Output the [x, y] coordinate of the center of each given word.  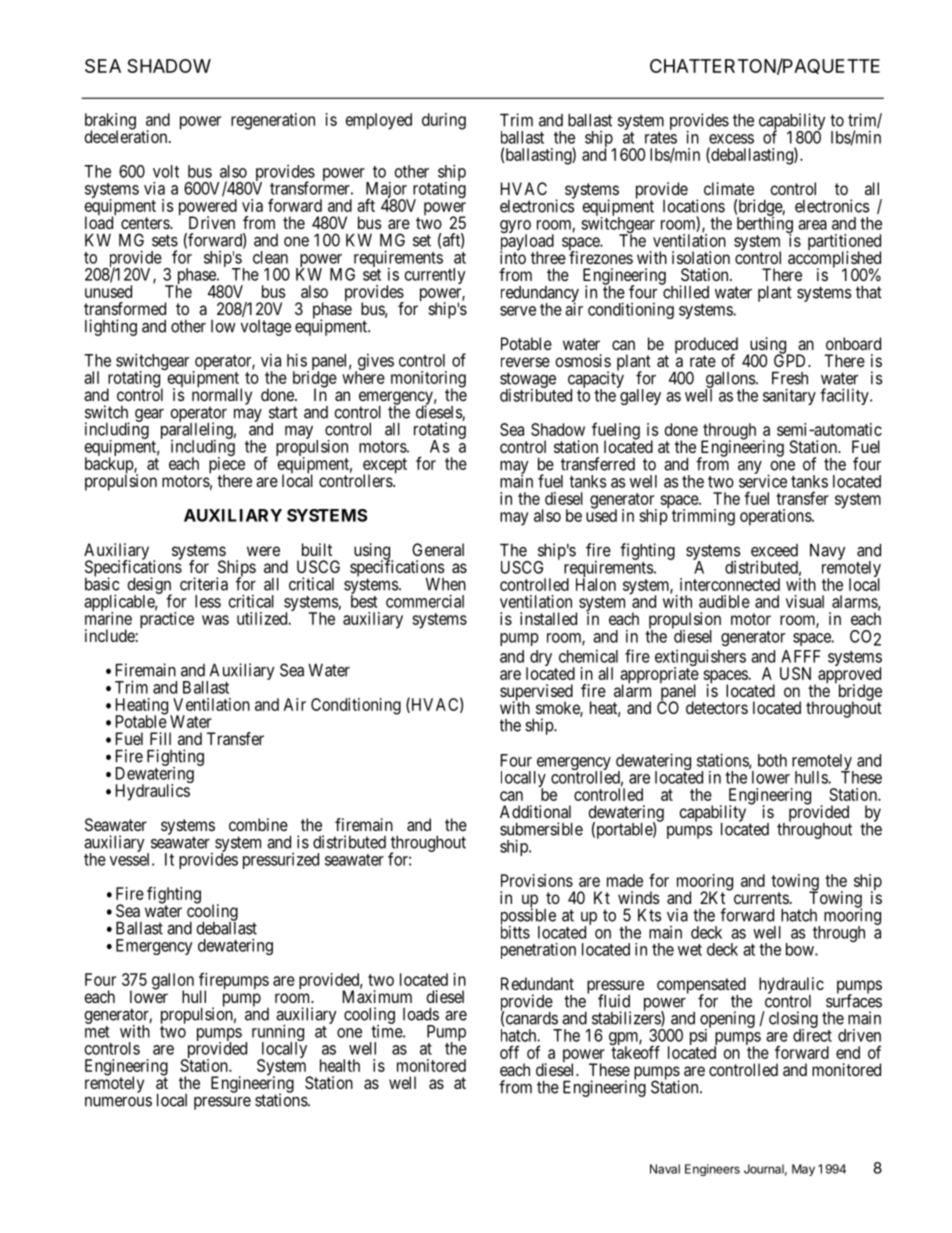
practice [167, 620]
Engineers [712, 1170]
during [444, 121]
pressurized [281, 861]
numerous [118, 1101]
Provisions [537, 880]
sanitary [789, 396]
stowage [528, 381]
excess [731, 139]
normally [222, 397]
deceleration [127, 136]
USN [795, 673]
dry [541, 658]
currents [761, 898]
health [340, 1065]
